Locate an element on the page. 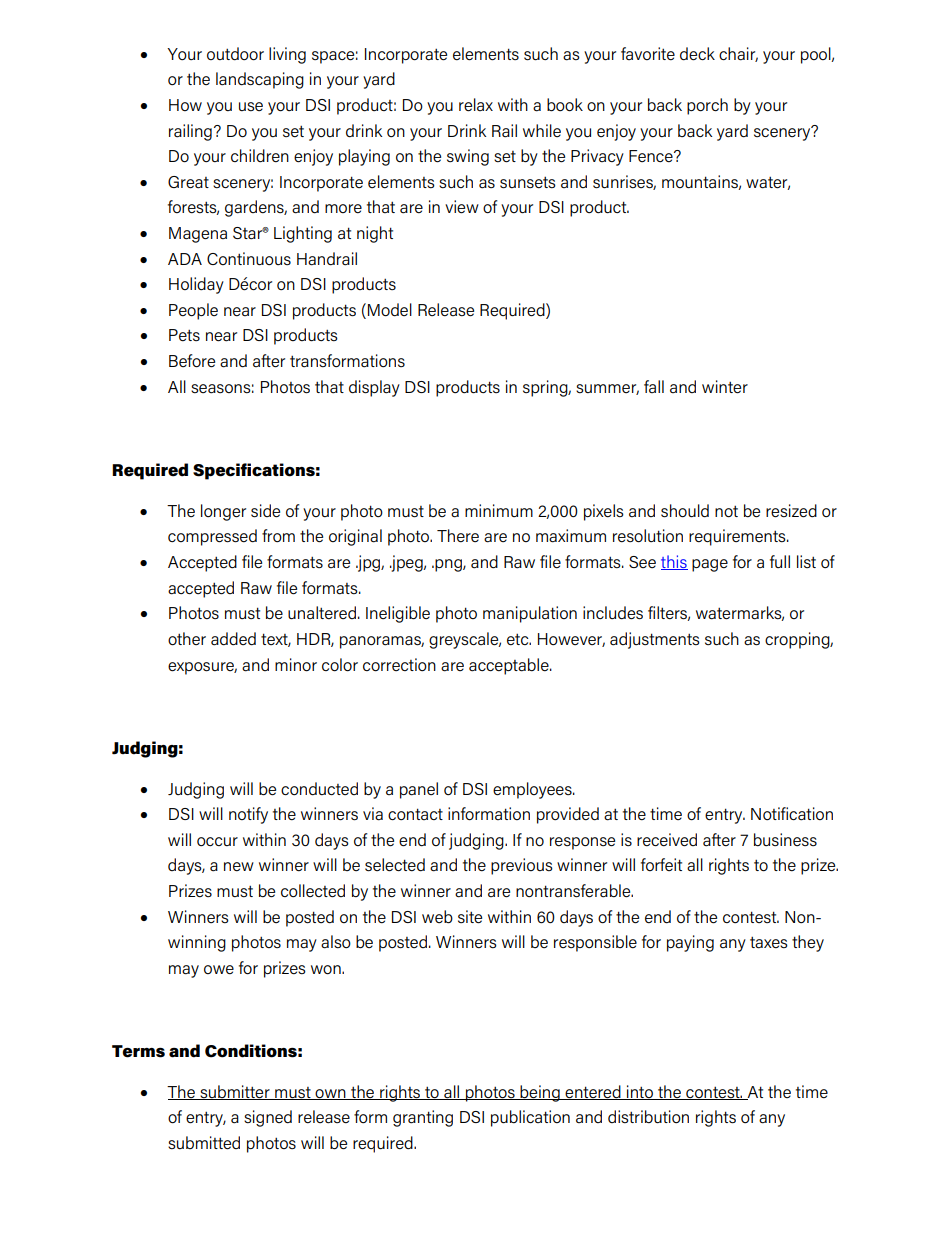  occur is located at coordinates (217, 841).
